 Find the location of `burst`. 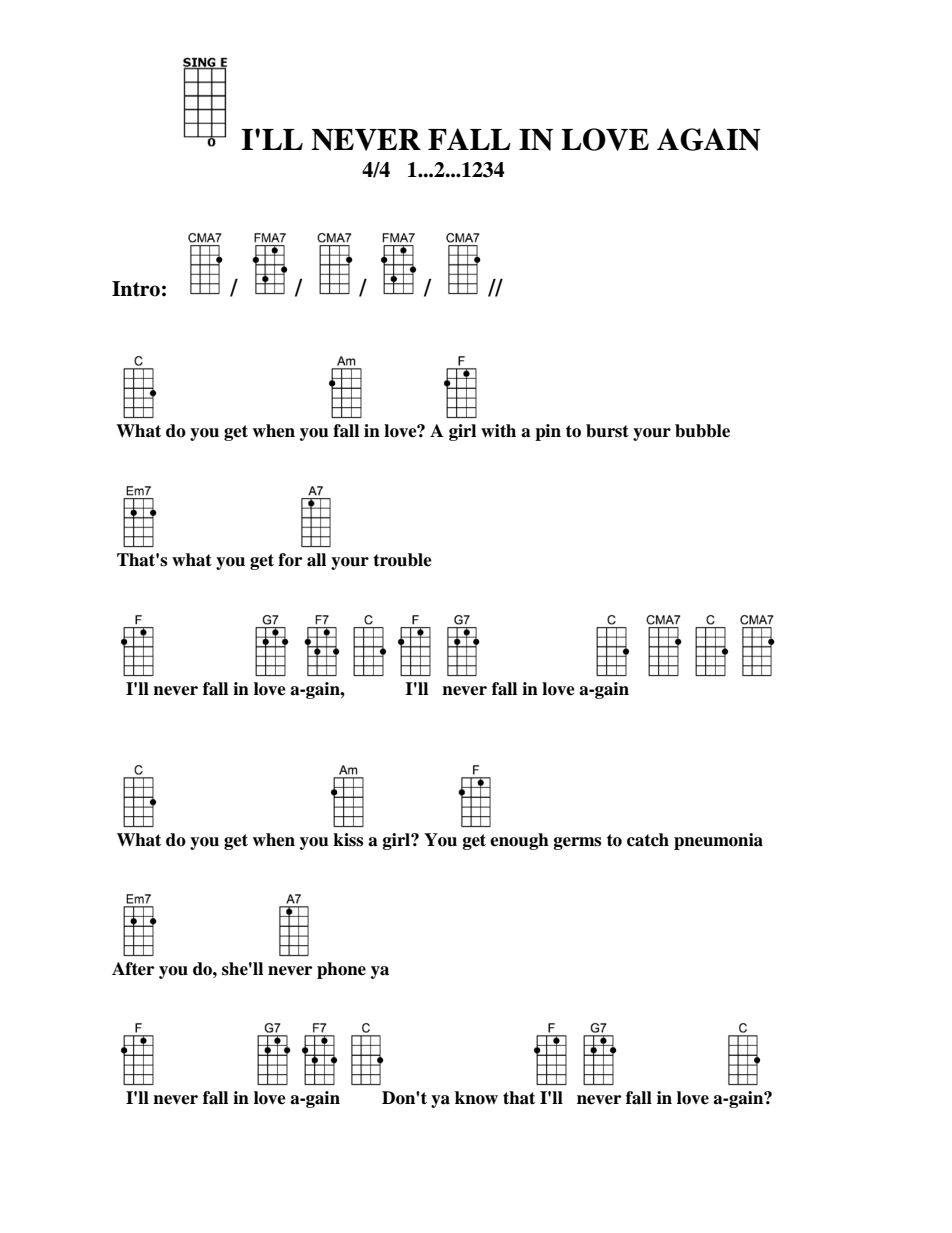

burst is located at coordinates (607, 431).
